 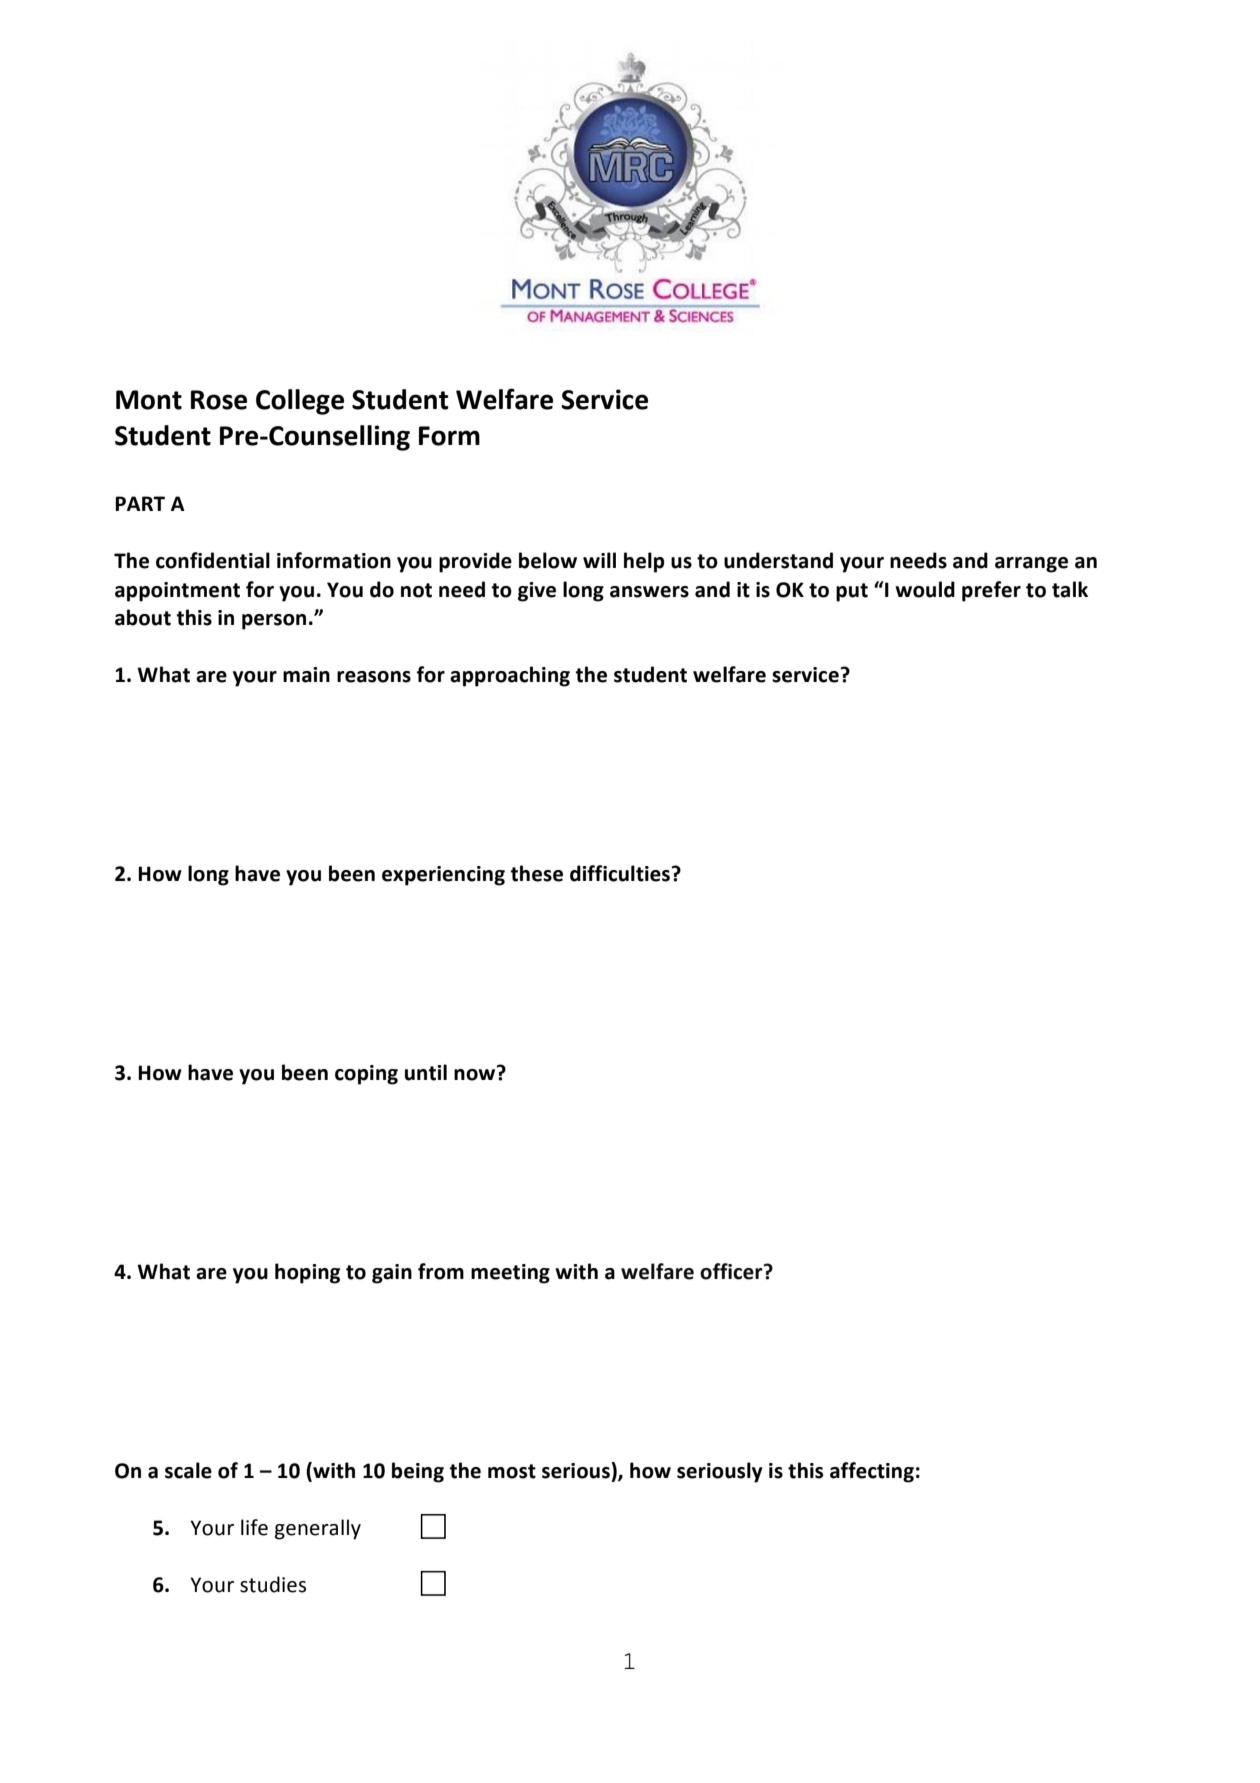 What do you see at coordinates (254, 1527) in the page?
I see `life` at bounding box center [254, 1527].
